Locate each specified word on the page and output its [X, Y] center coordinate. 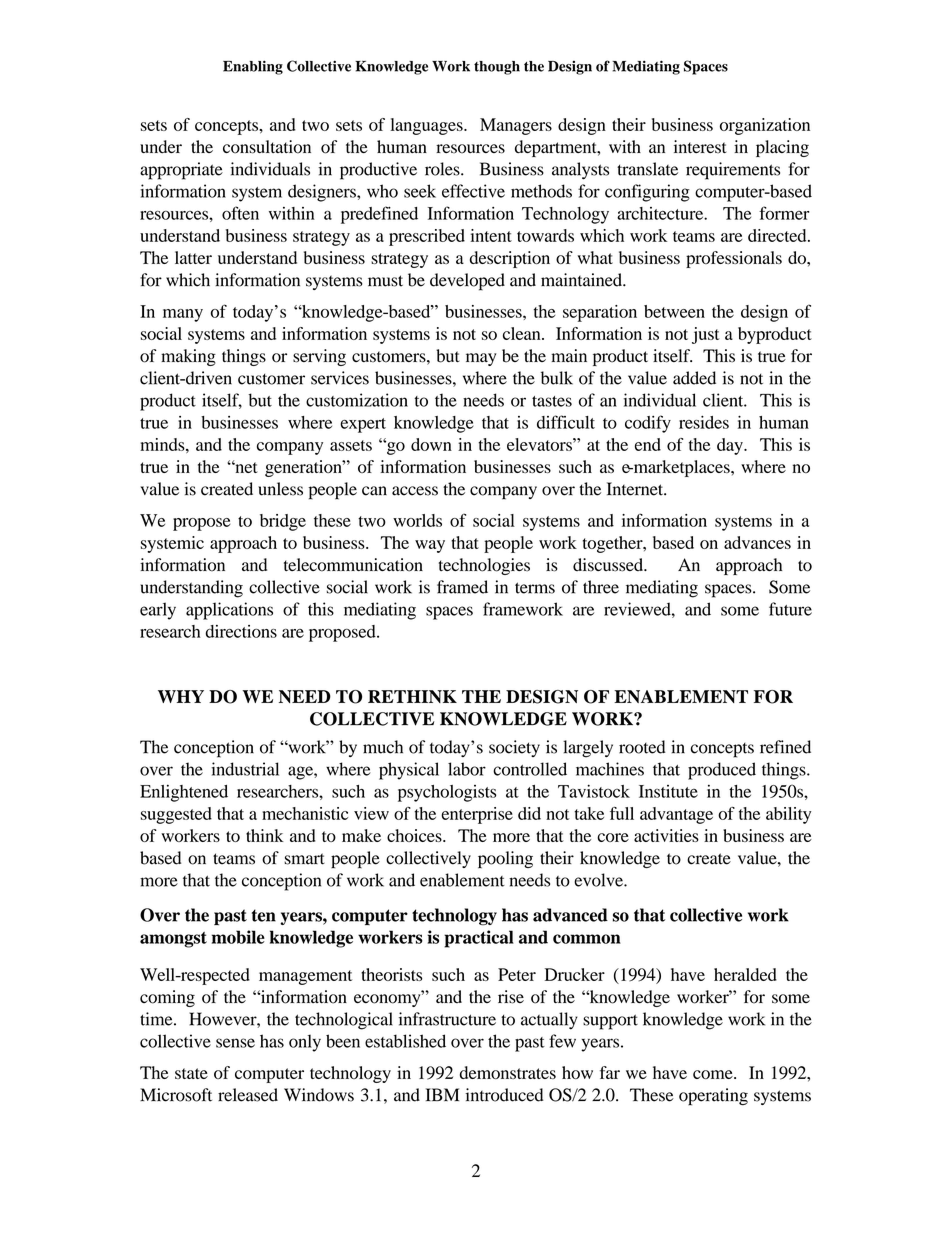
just [706, 335]
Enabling [253, 67]
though [497, 68]
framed [462, 587]
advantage [676, 815]
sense [235, 1043]
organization [765, 126]
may [481, 359]
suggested [176, 815]
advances [757, 542]
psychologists [447, 793]
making [188, 357]
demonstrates [508, 1072]
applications [229, 611]
